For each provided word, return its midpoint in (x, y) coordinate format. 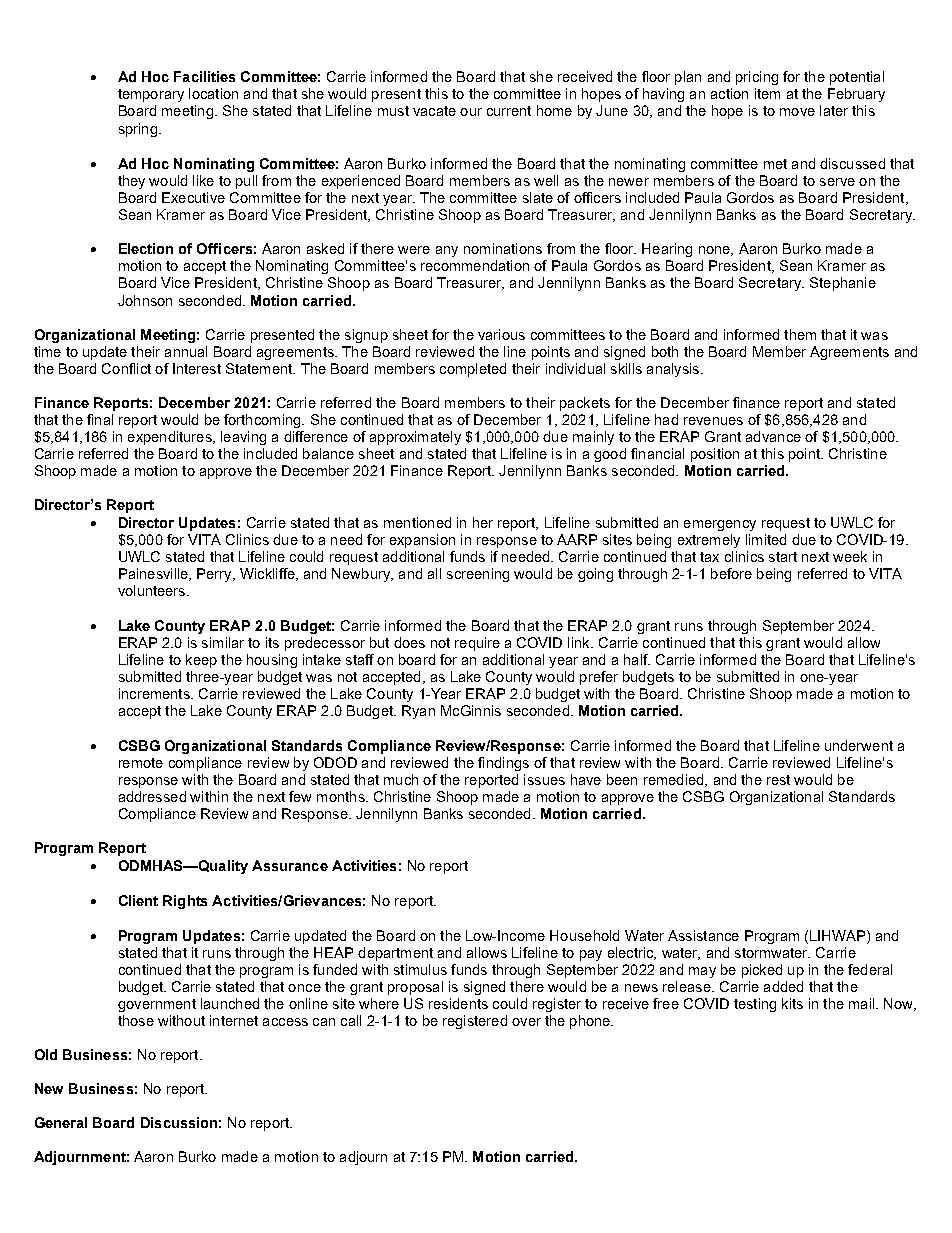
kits (792, 1003)
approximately (415, 438)
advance (773, 436)
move (797, 112)
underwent (859, 745)
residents (458, 1003)
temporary (151, 95)
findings (503, 764)
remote (141, 763)
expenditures (171, 438)
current (509, 111)
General (61, 1122)
